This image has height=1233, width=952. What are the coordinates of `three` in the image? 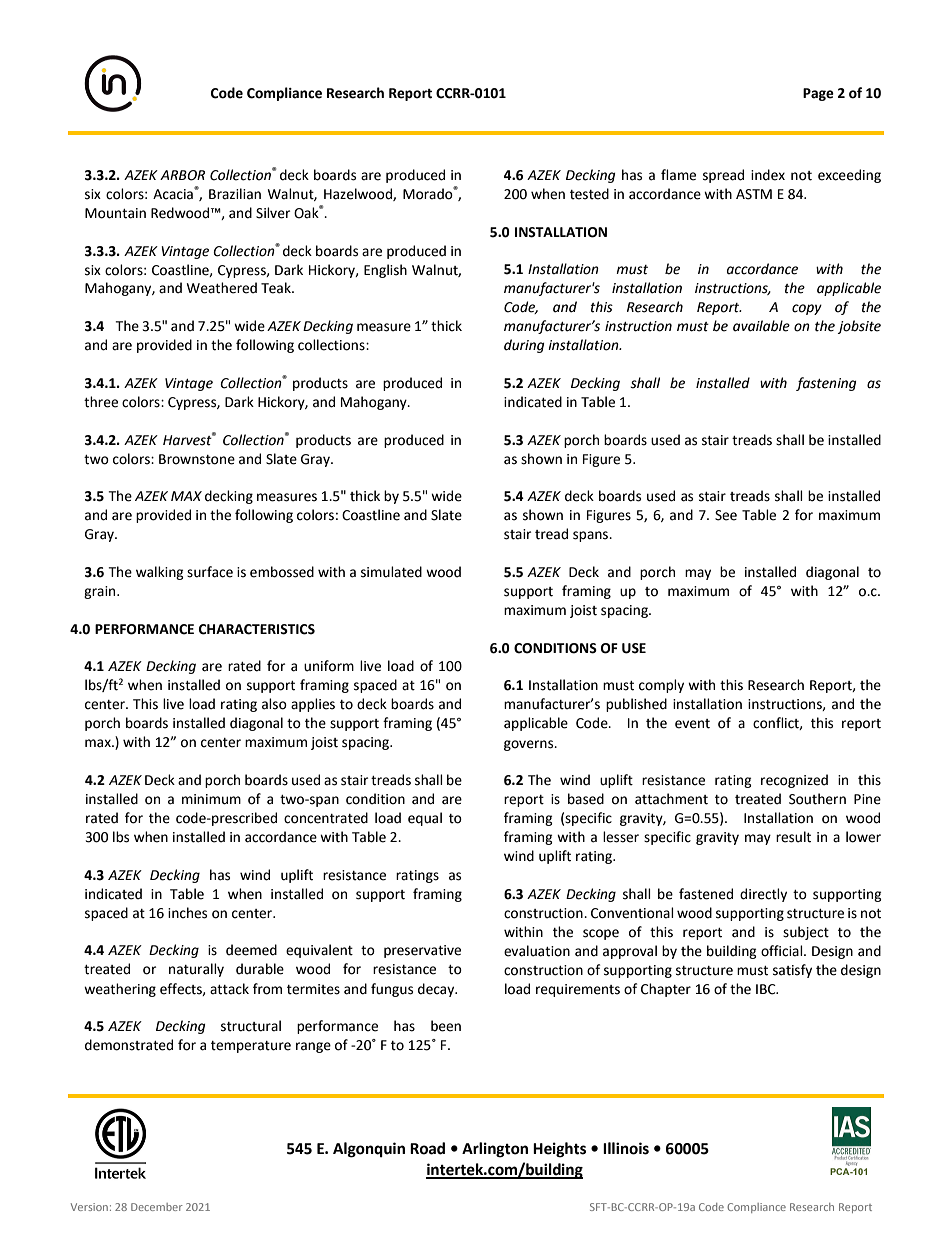 It's located at (101, 402).
